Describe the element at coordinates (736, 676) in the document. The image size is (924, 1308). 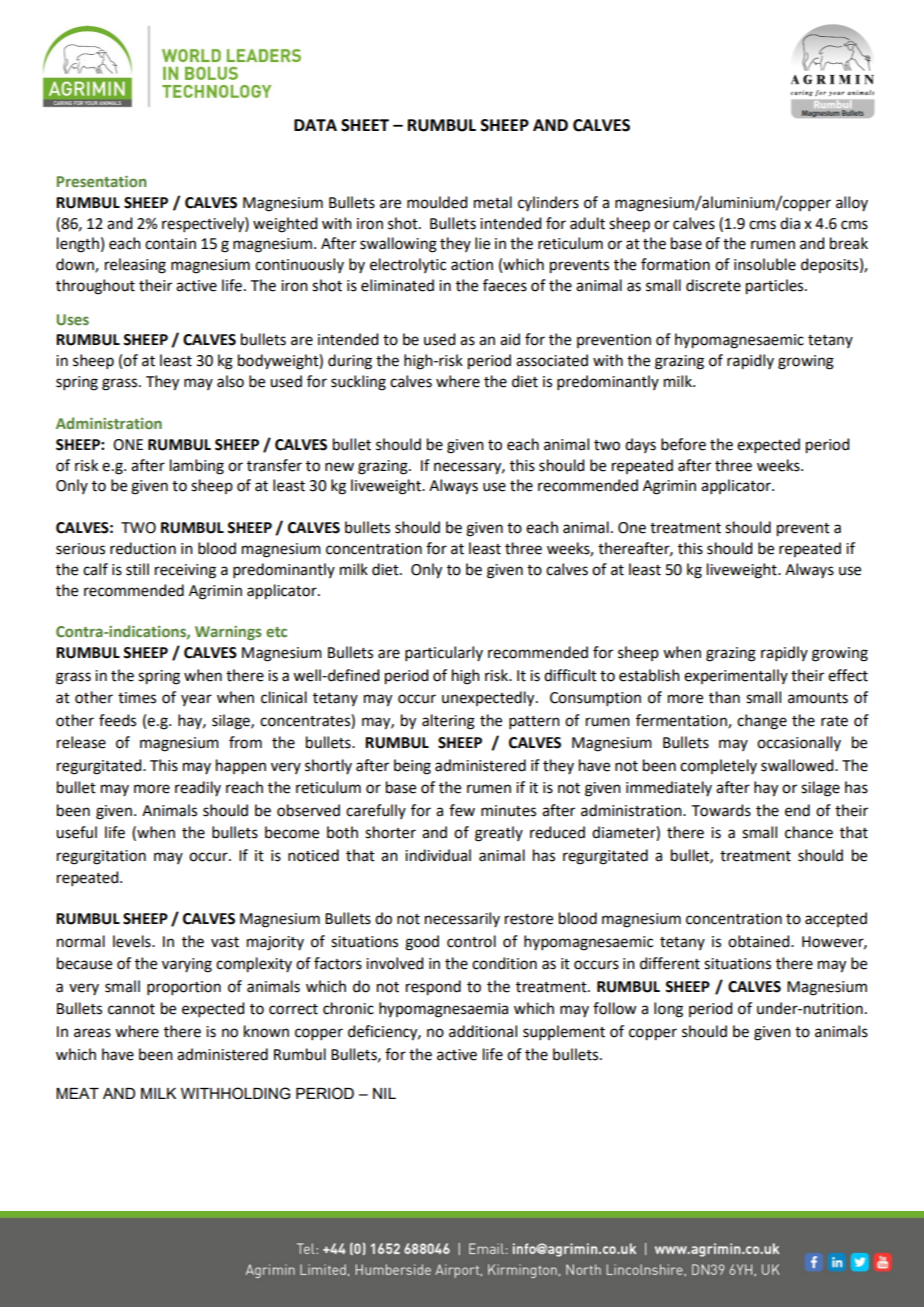
I see `experimentally` at that location.
